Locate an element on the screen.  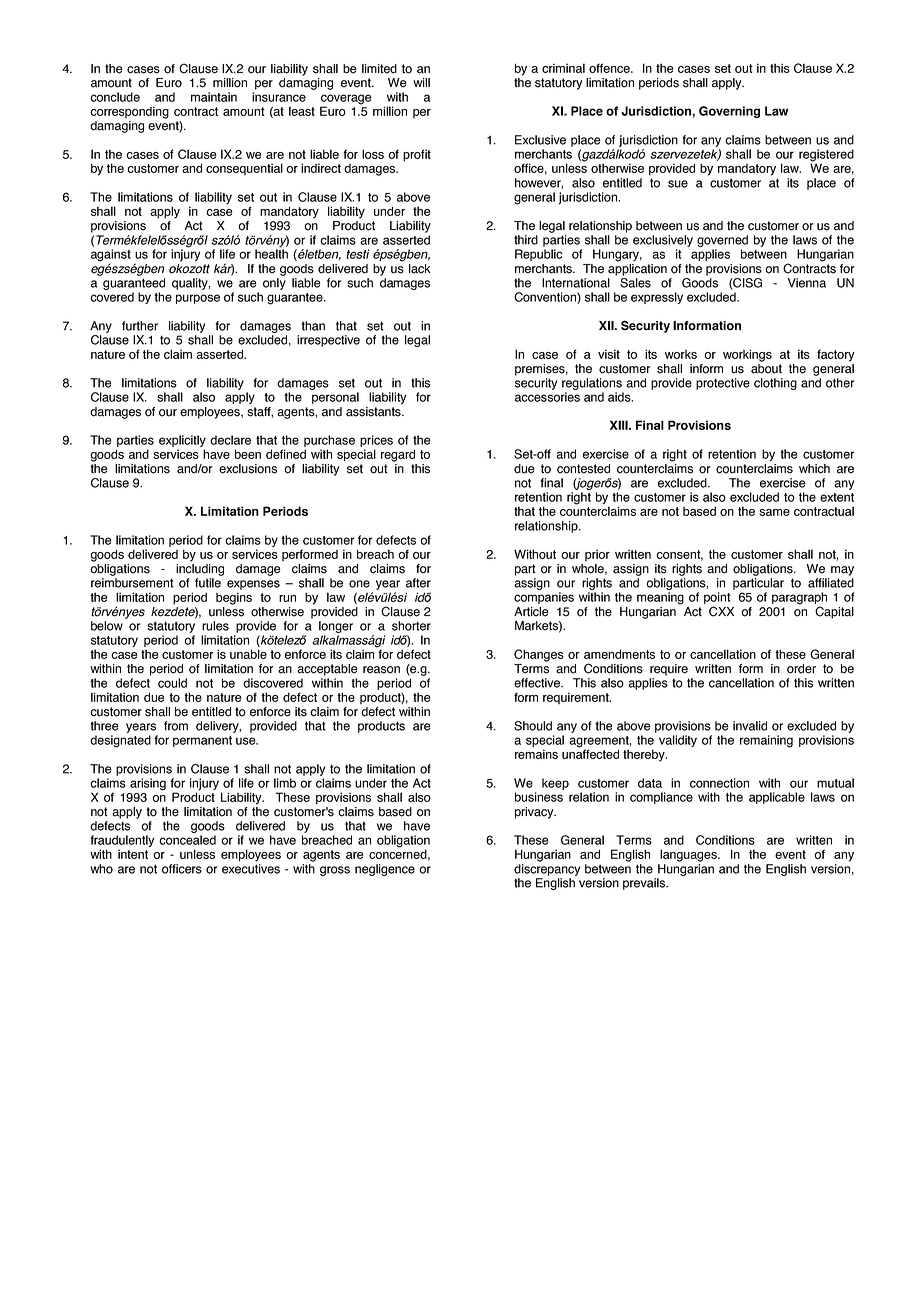
will is located at coordinates (421, 82).
